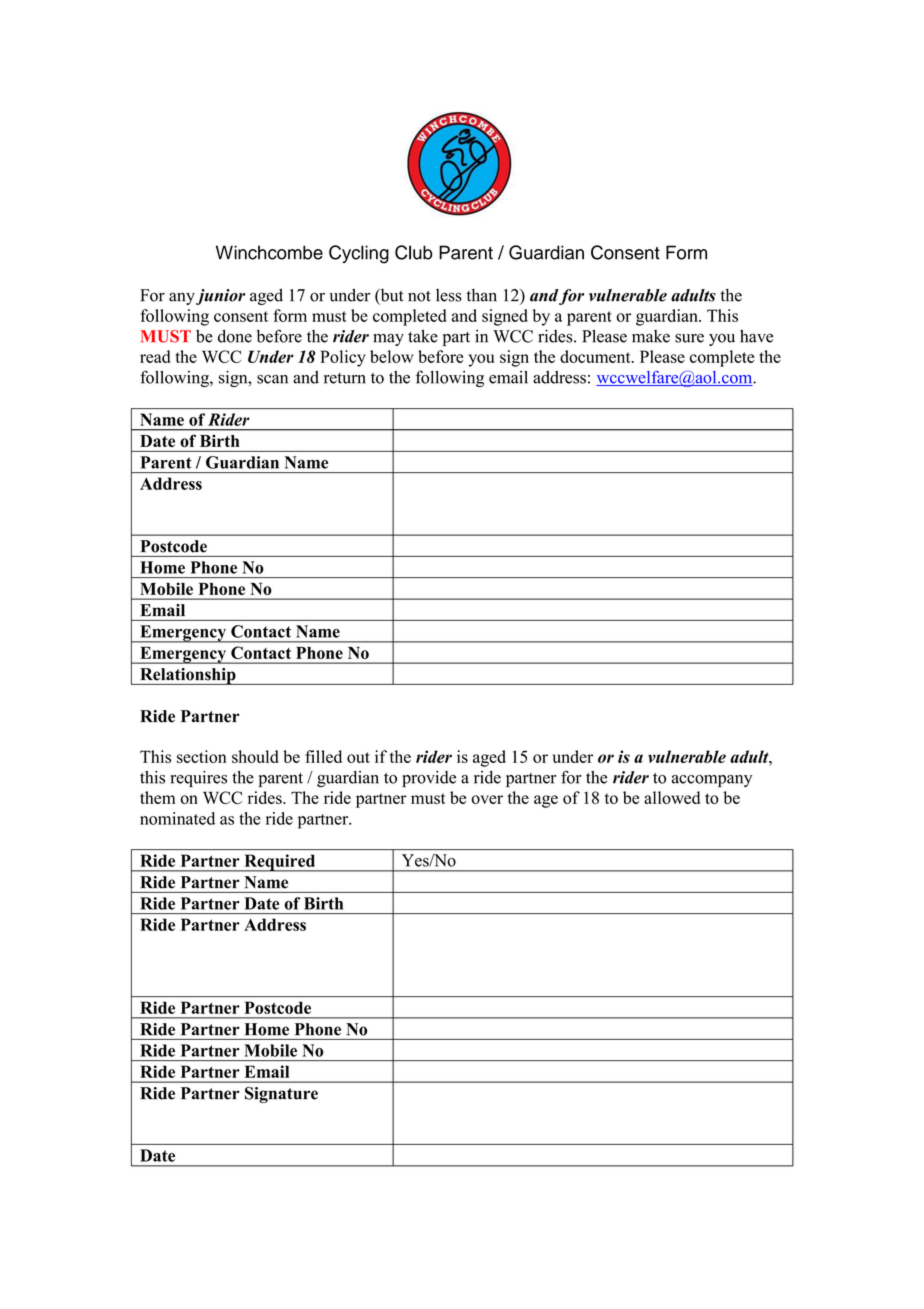 The height and width of the screenshot is (1309, 924). What do you see at coordinates (596, 356) in the screenshot?
I see `document` at bounding box center [596, 356].
